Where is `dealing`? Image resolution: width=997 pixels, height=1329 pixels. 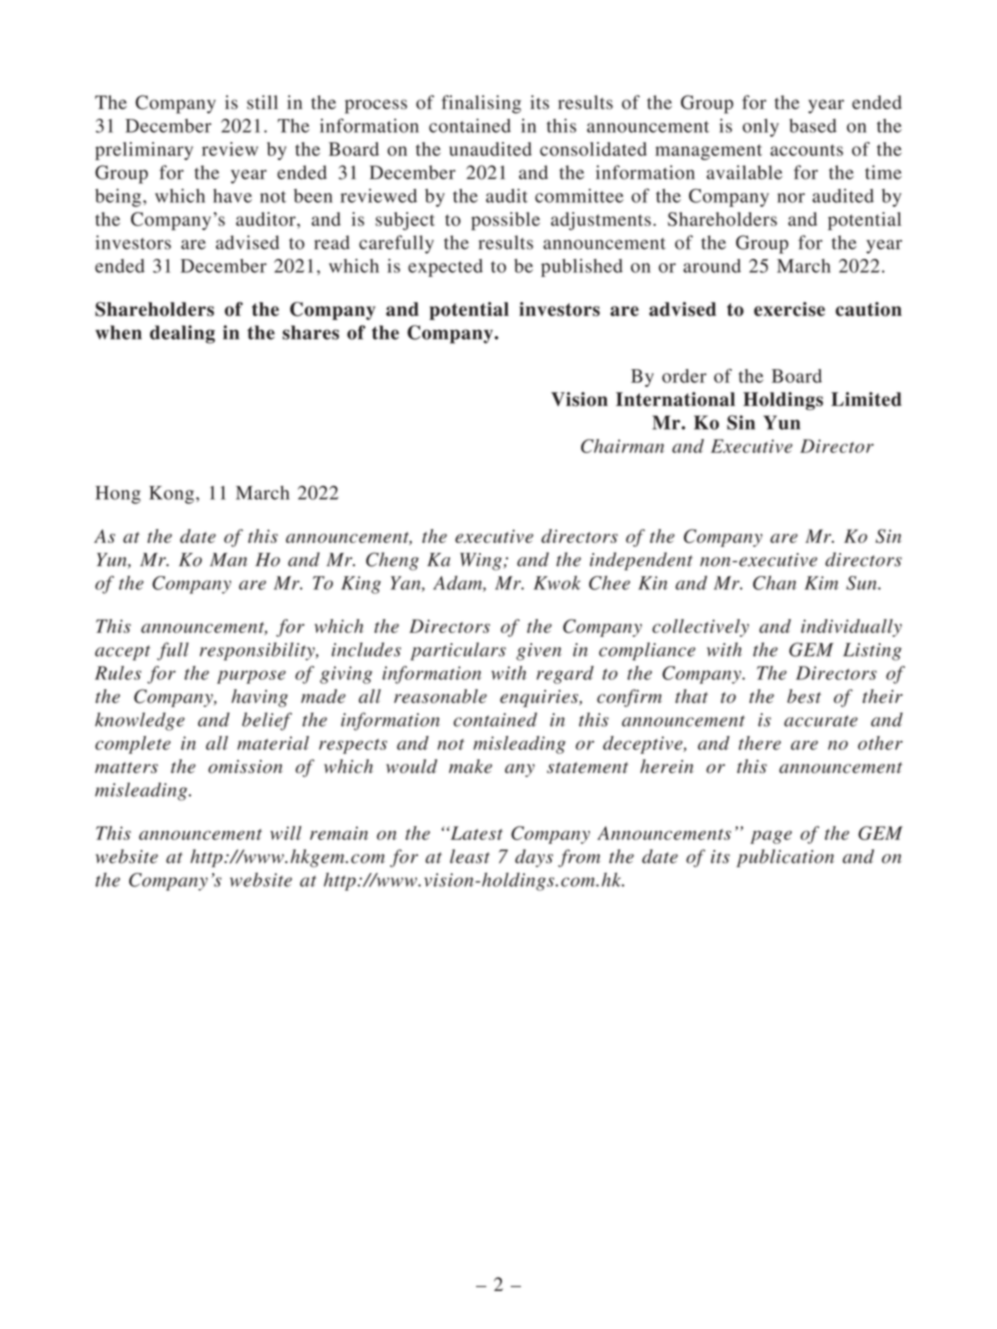 dealing is located at coordinates (182, 334).
